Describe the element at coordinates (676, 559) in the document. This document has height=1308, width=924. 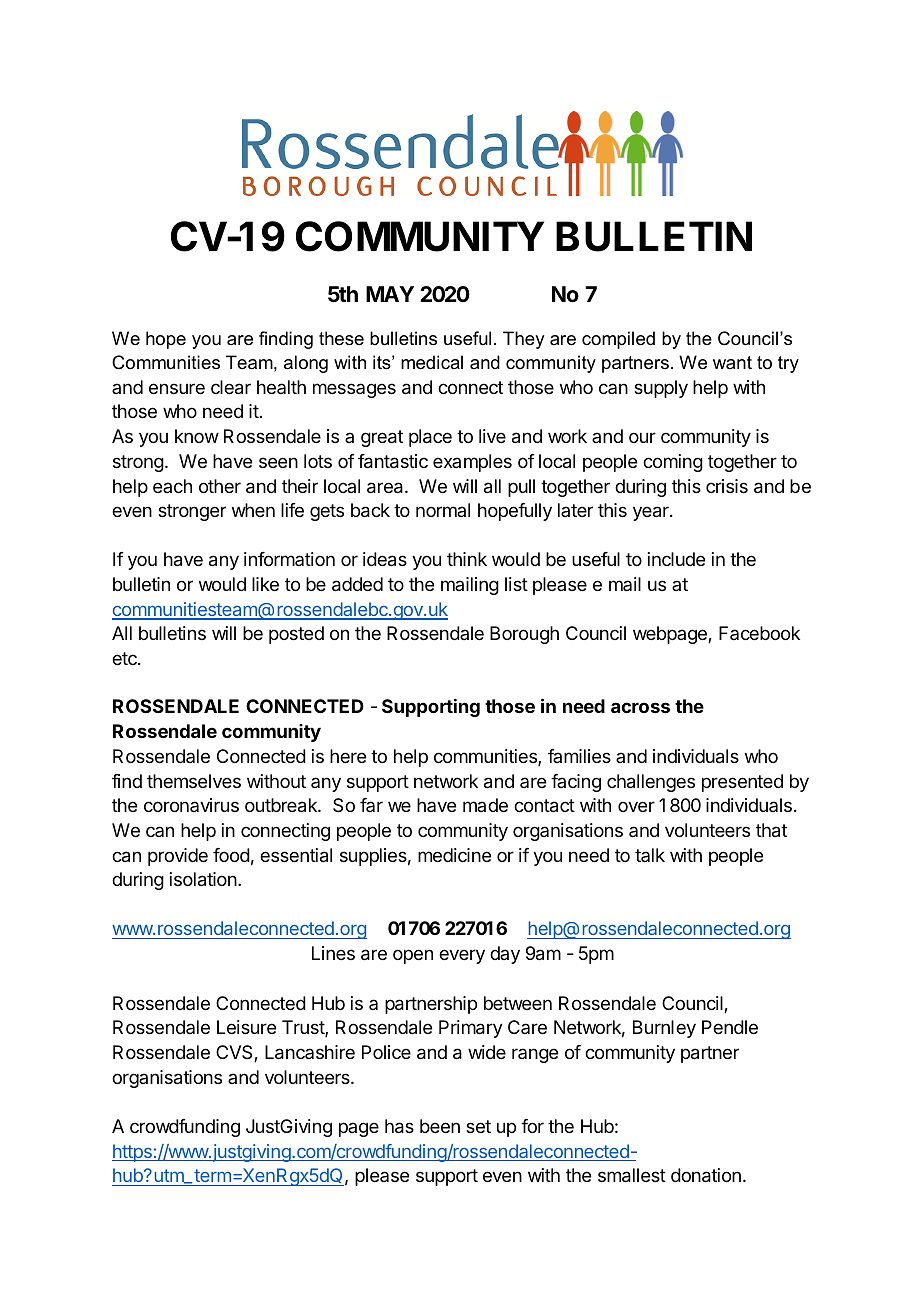
I see `include` at that location.
